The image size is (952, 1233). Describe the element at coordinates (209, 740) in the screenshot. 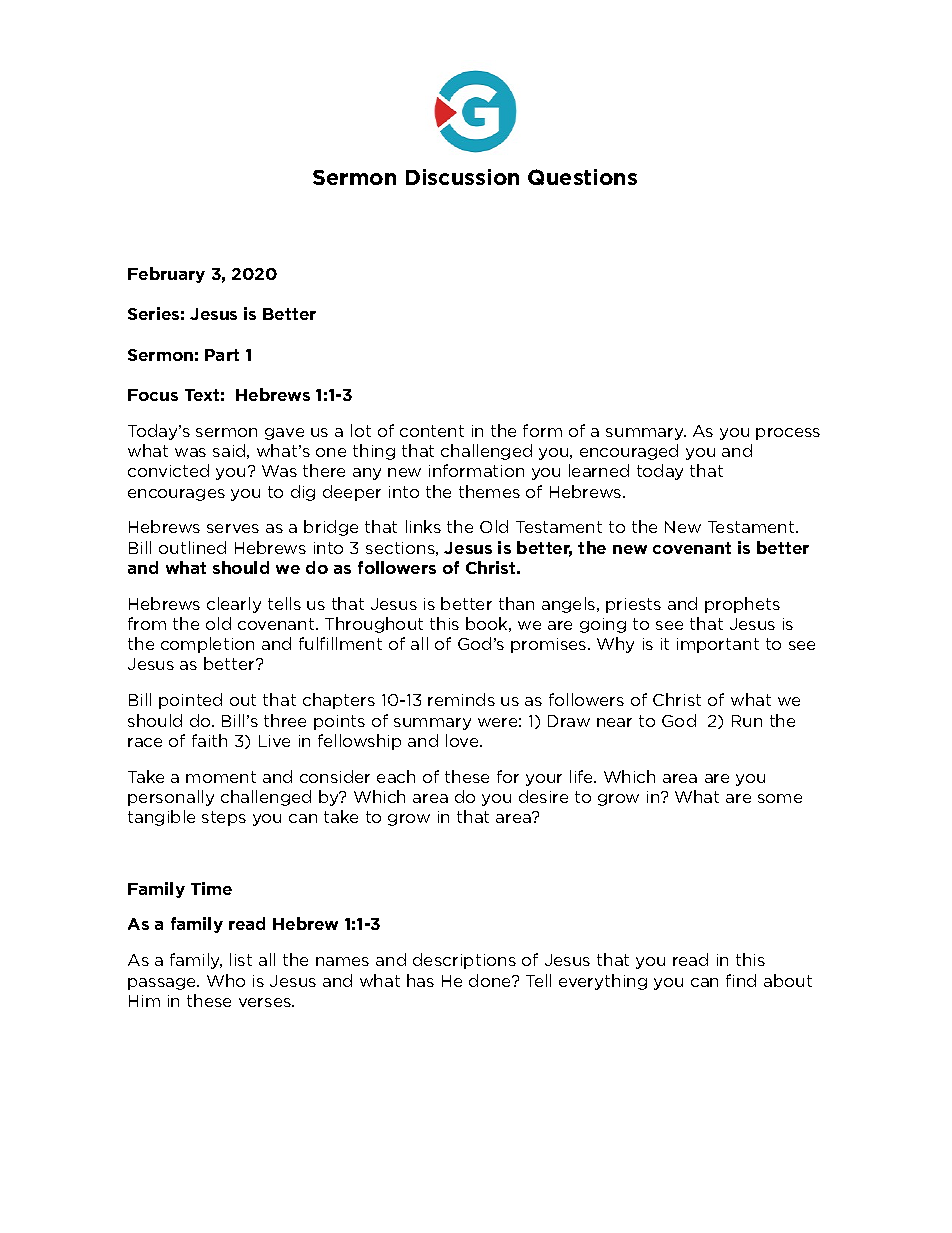

I see `faith` at that location.
